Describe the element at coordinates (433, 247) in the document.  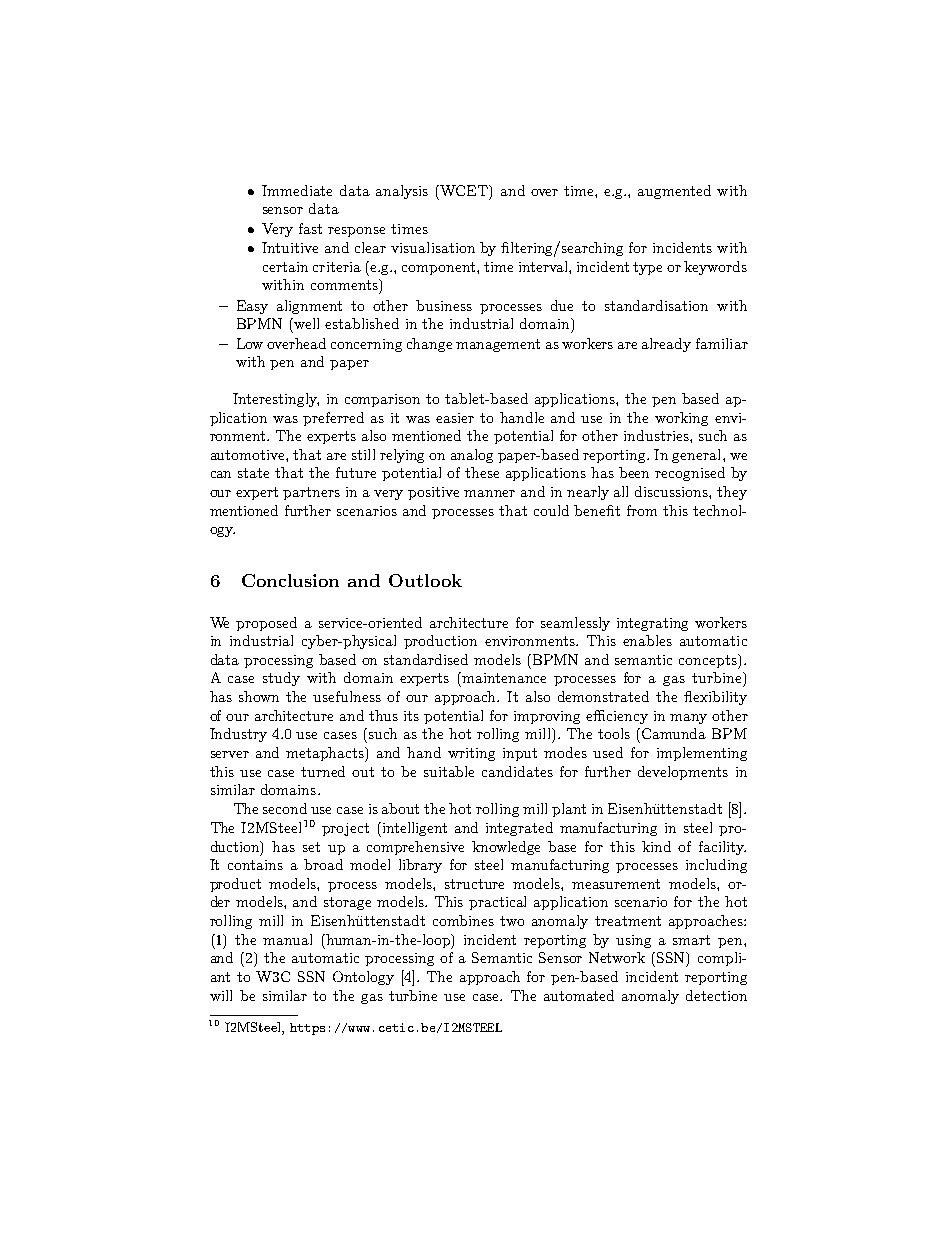
I see `visualisation` at that location.
